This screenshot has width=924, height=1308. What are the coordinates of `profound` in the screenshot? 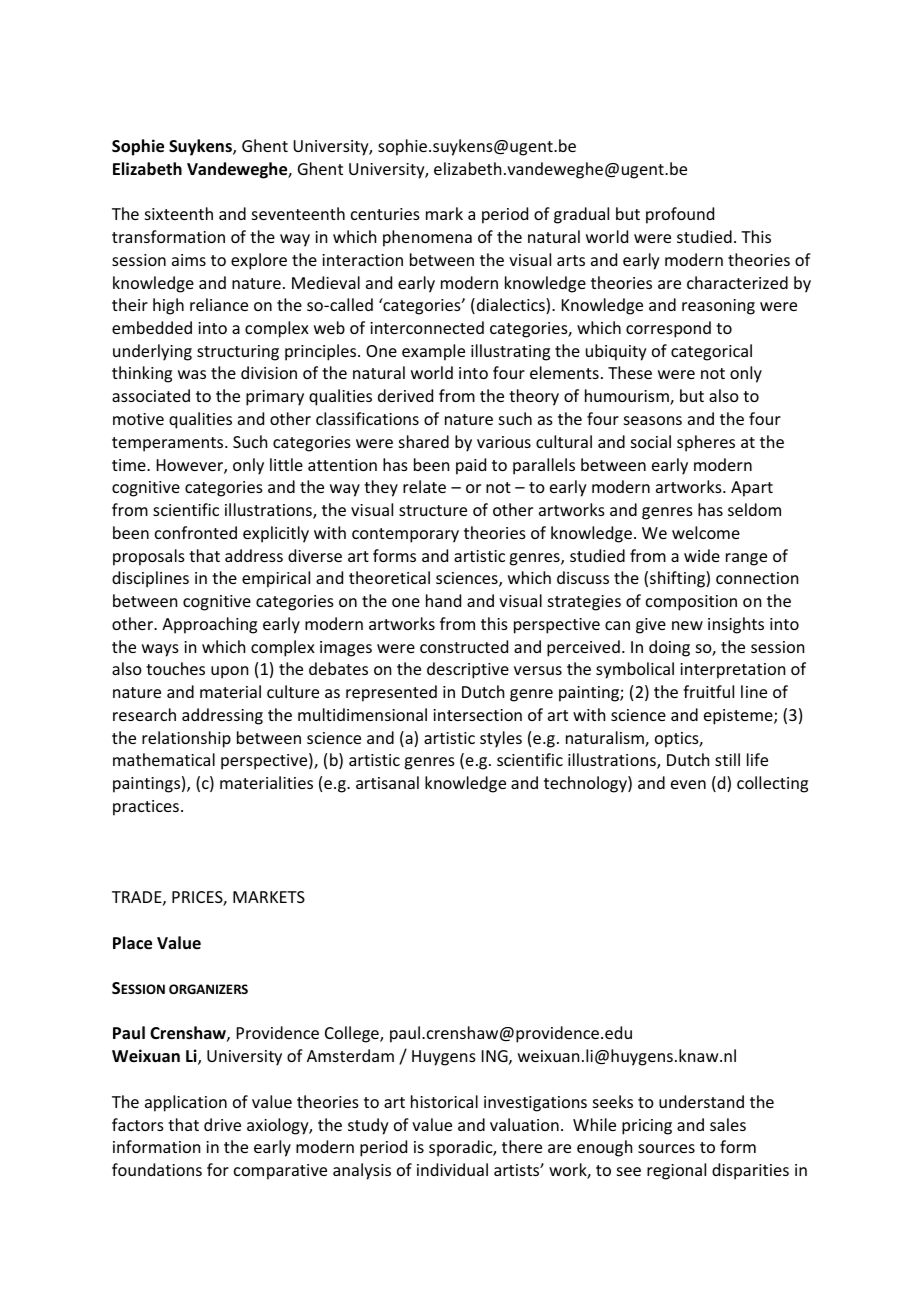 It's located at (680, 215).
